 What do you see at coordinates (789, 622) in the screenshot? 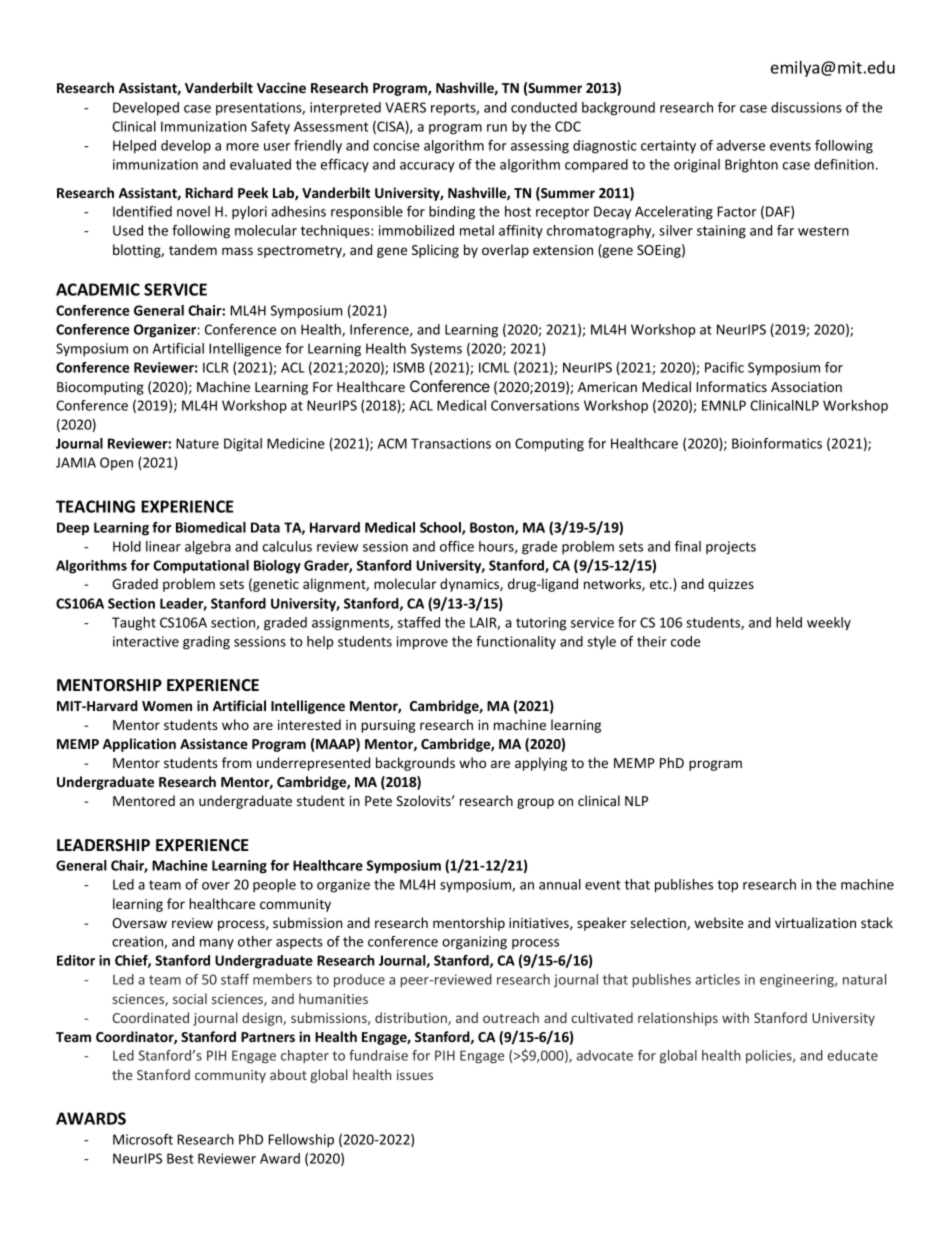
I see `held` at bounding box center [789, 622].
